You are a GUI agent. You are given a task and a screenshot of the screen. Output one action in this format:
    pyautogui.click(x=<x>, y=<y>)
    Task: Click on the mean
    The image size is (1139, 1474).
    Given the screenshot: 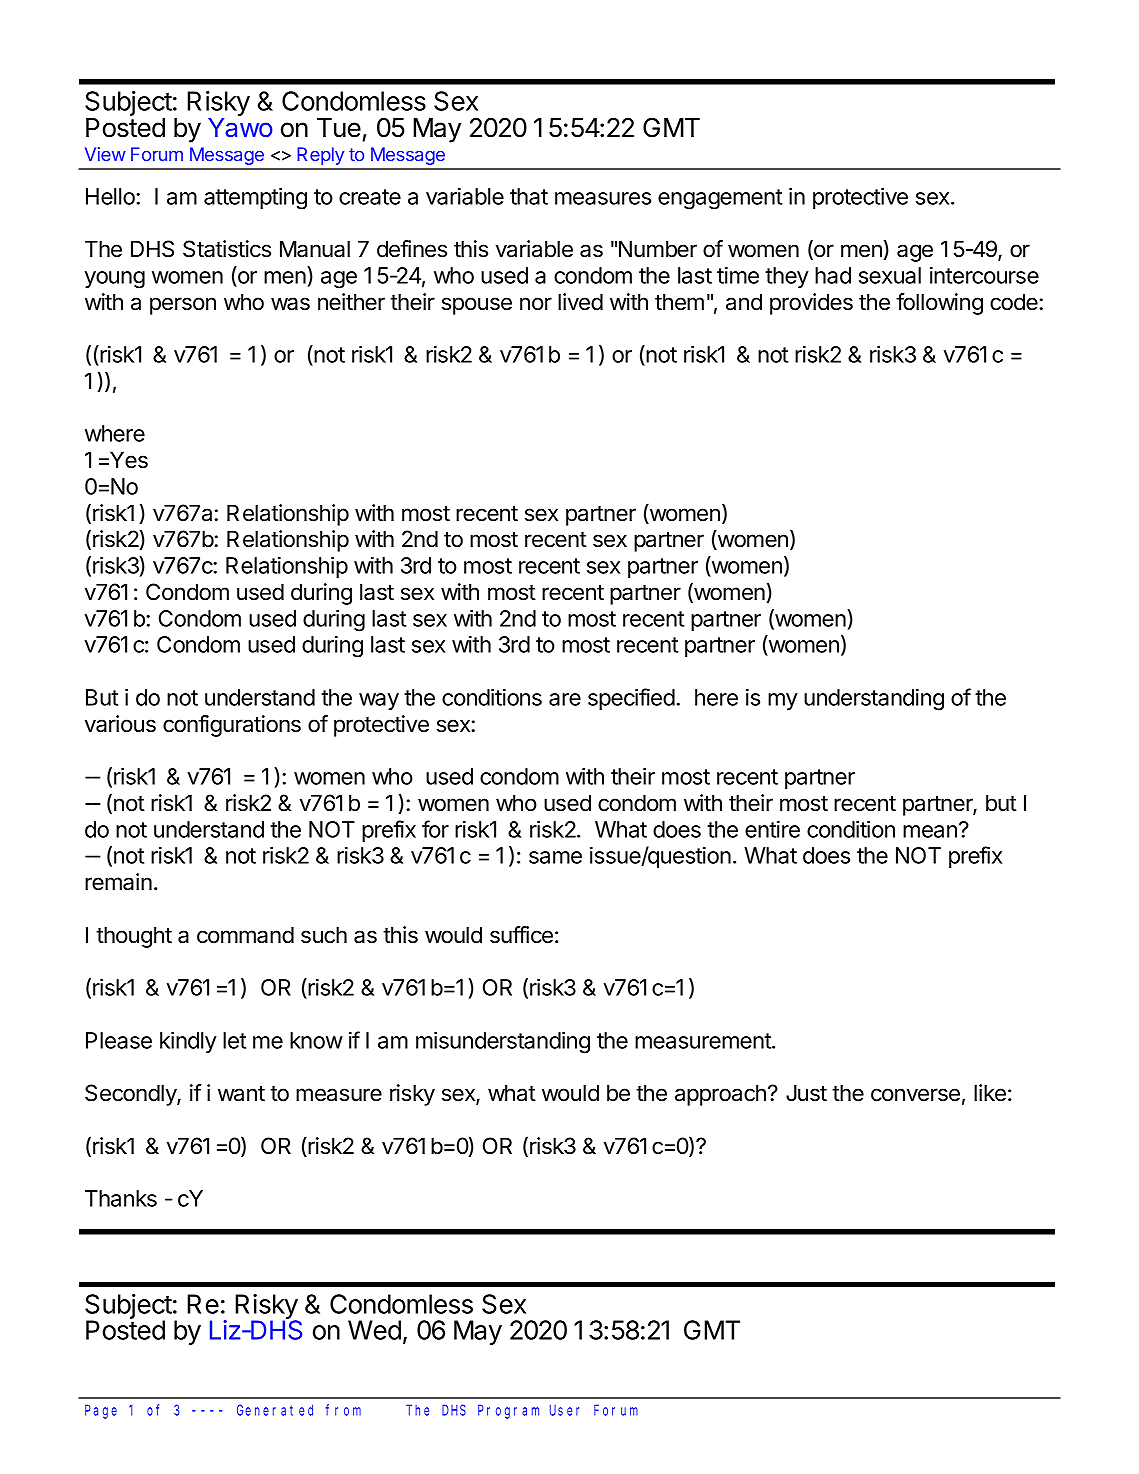 What is the action you would take?
    pyautogui.click(x=930, y=831)
